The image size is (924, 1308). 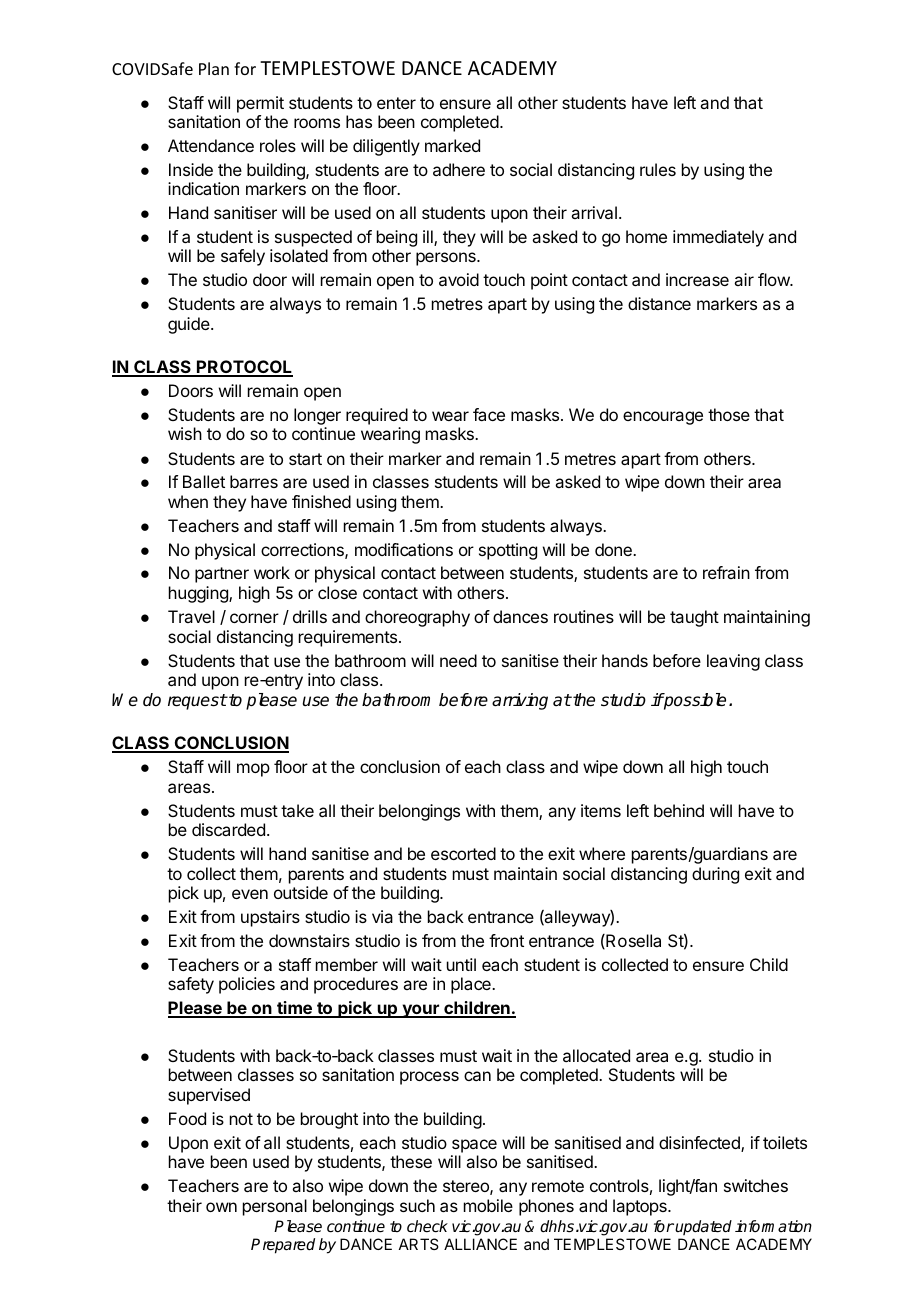 I want to click on mobile, so click(x=488, y=1205).
